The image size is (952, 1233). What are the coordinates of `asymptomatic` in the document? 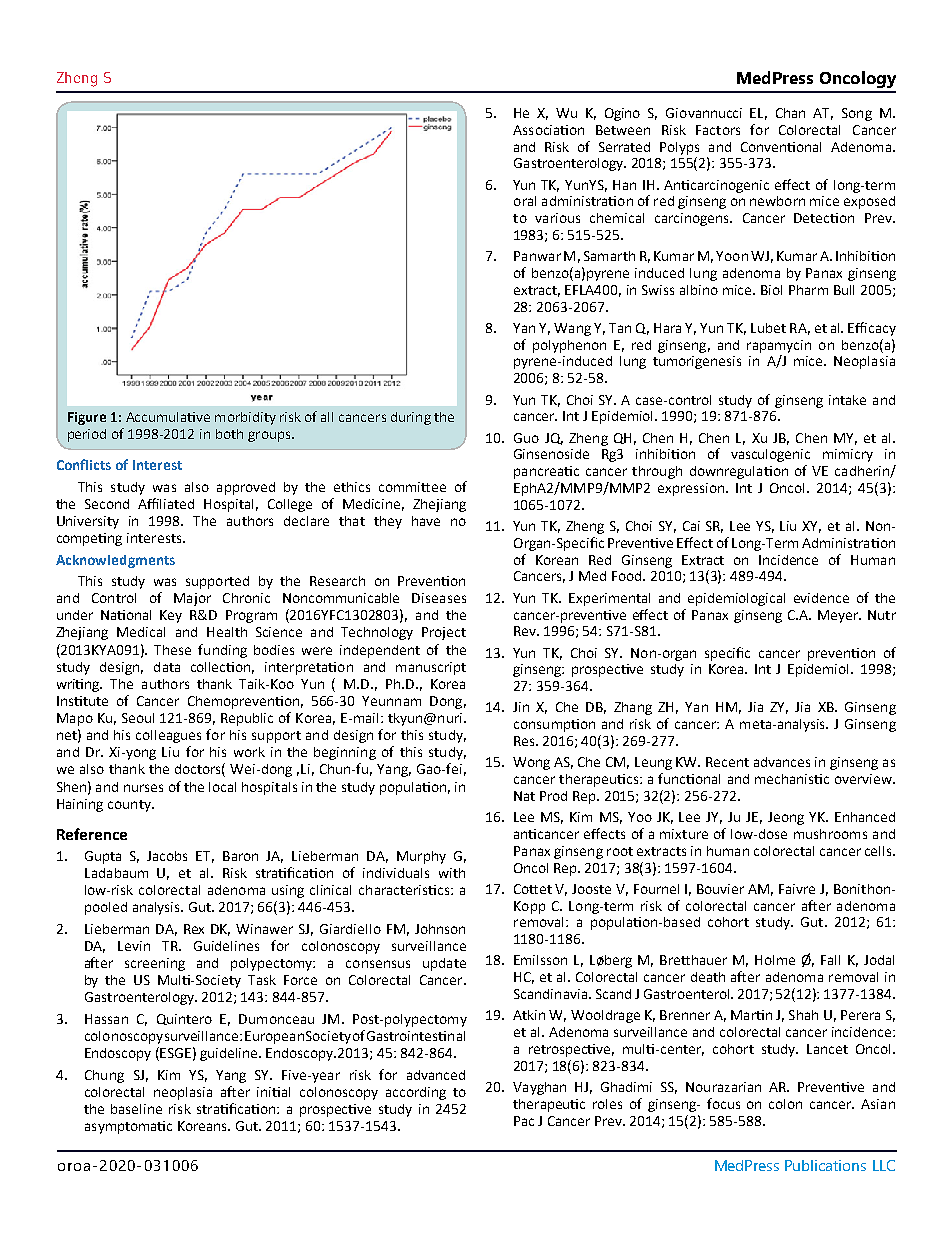 It's located at (128, 1127).
